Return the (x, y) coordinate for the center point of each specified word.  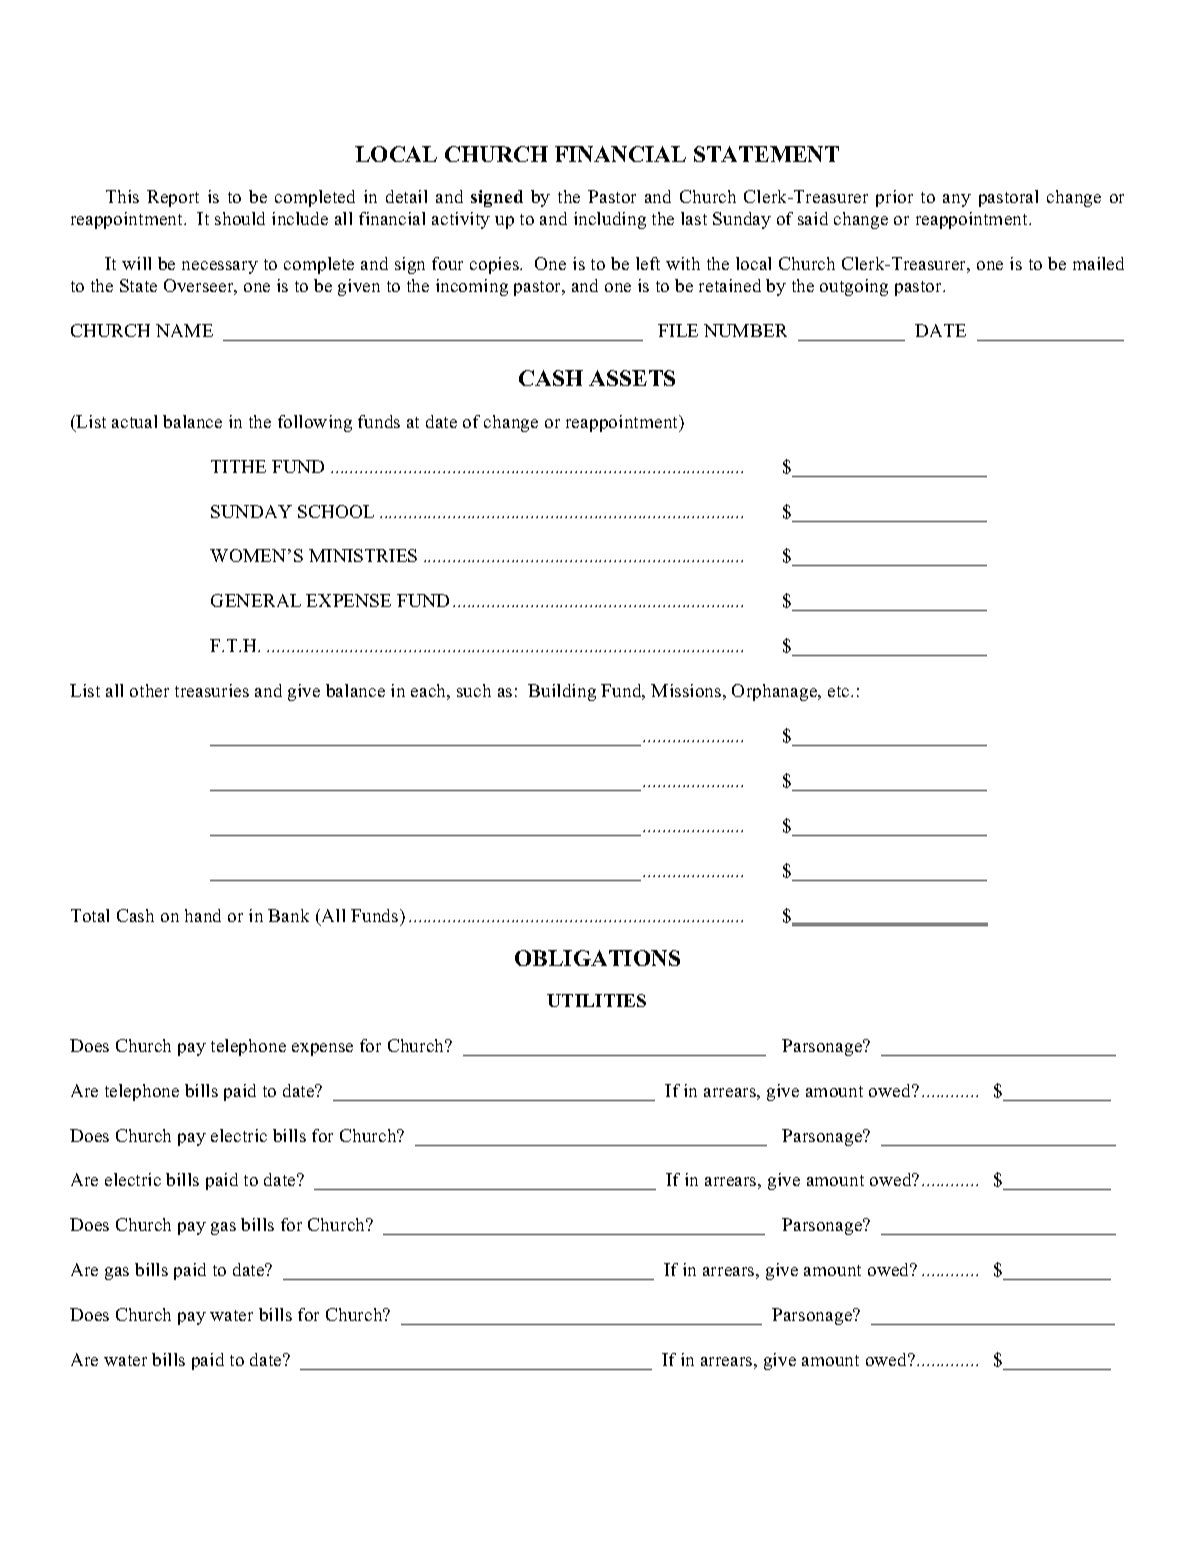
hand (203, 915)
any (957, 200)
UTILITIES (596, 1000)
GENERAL (256, 600)
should (240, 218)
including (610, 220)
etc (840, 691)
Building (562, 692)
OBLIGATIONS (597, 958)
